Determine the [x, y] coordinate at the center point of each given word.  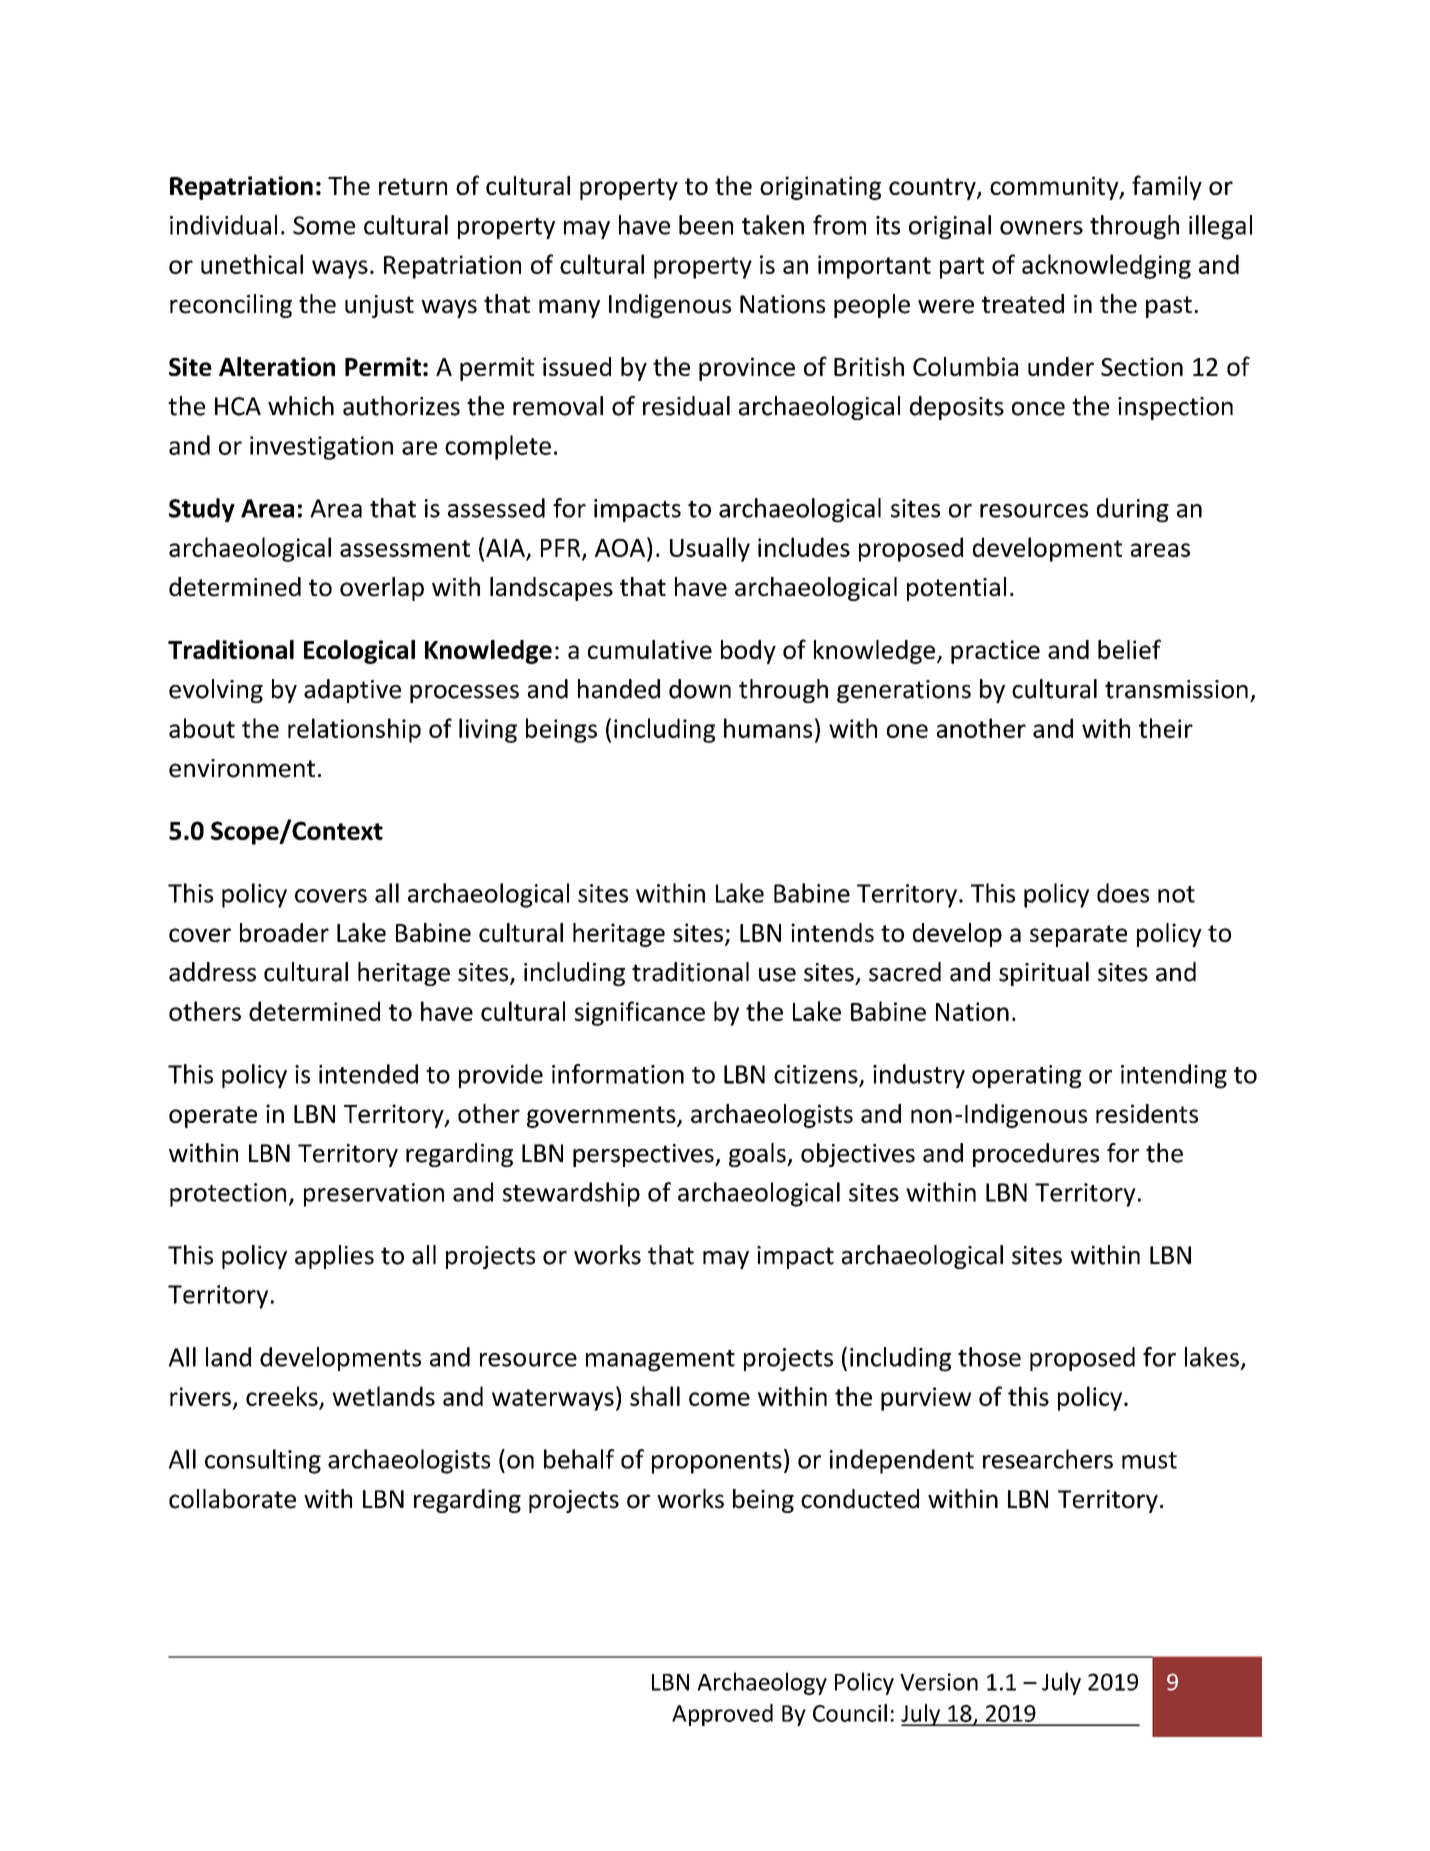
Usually [710, 549]
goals [758, 1155]
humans [768, 728]
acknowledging [1106, 266]
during [1133, 510]
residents [1147, 1113]
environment [242, 768]
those [989, 1357]
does [1123, 893]
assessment [405, 548]
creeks [282, 1396]
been [706, 225]
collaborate [232, 1499]
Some [324, 225]
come [719, 1399]
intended [368, 1074]
